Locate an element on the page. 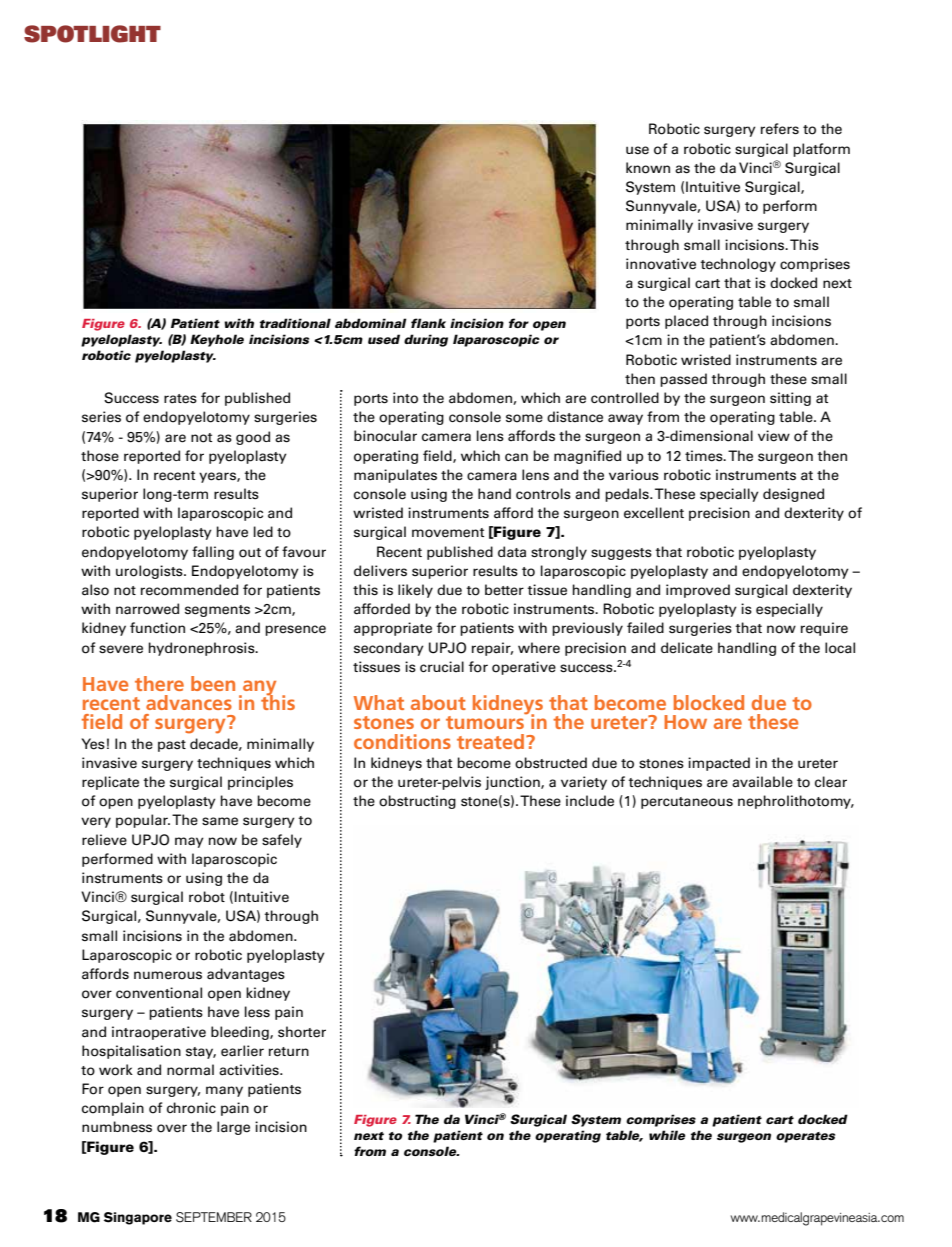  obstructing is located at coordinates (417, 802).
